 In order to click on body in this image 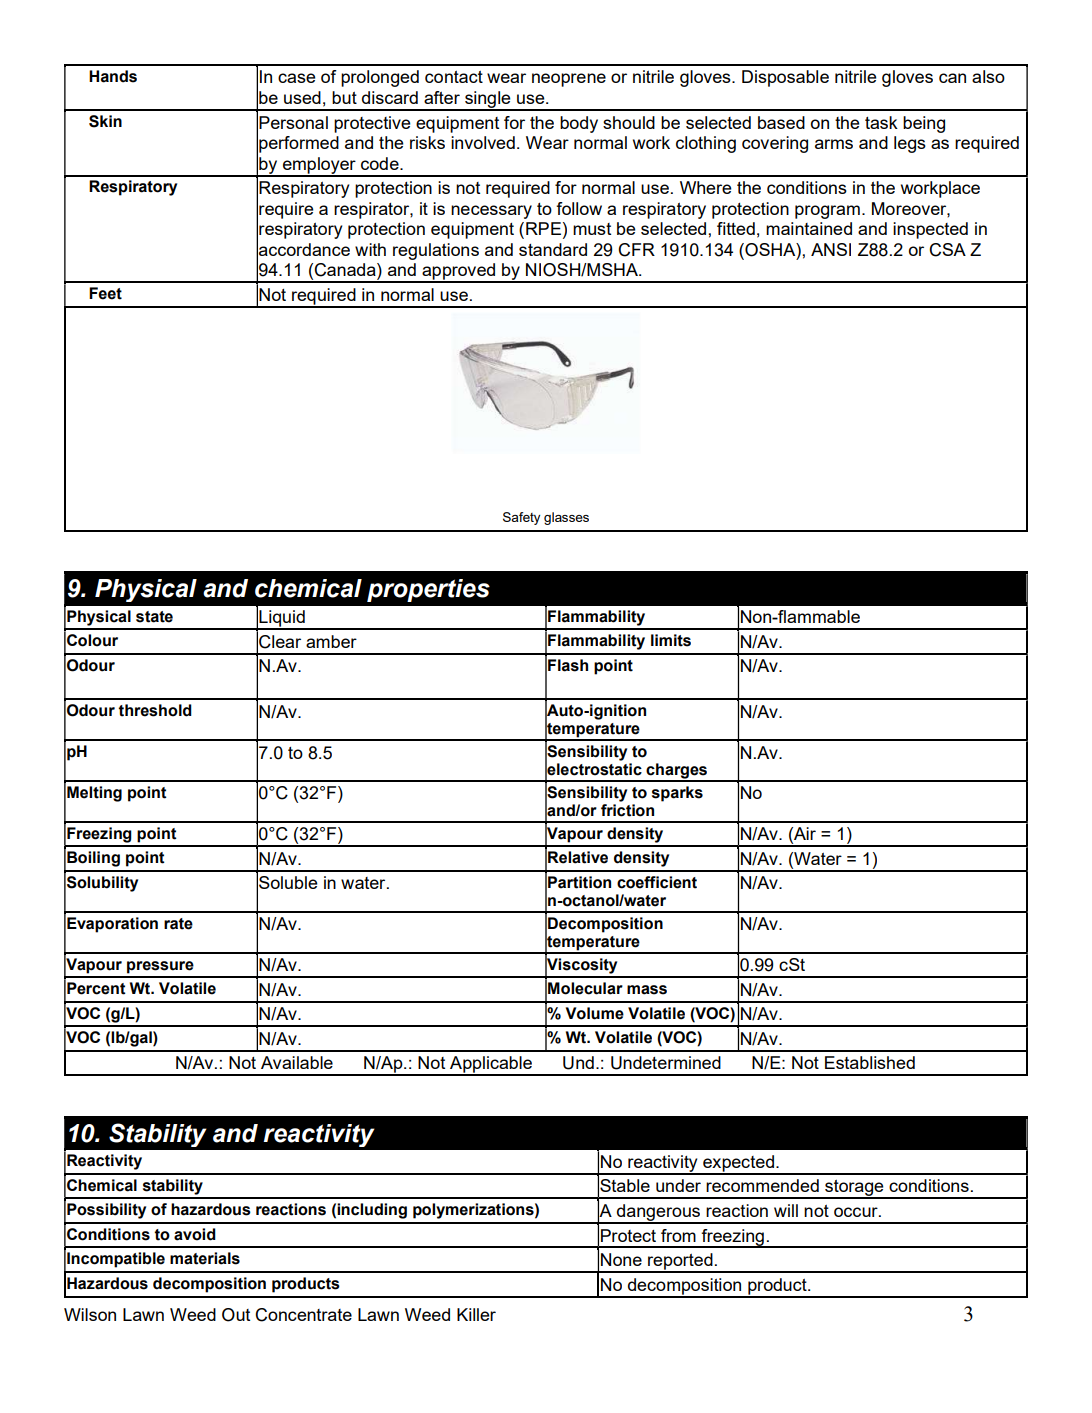, I will do `click(579, 124)`.
